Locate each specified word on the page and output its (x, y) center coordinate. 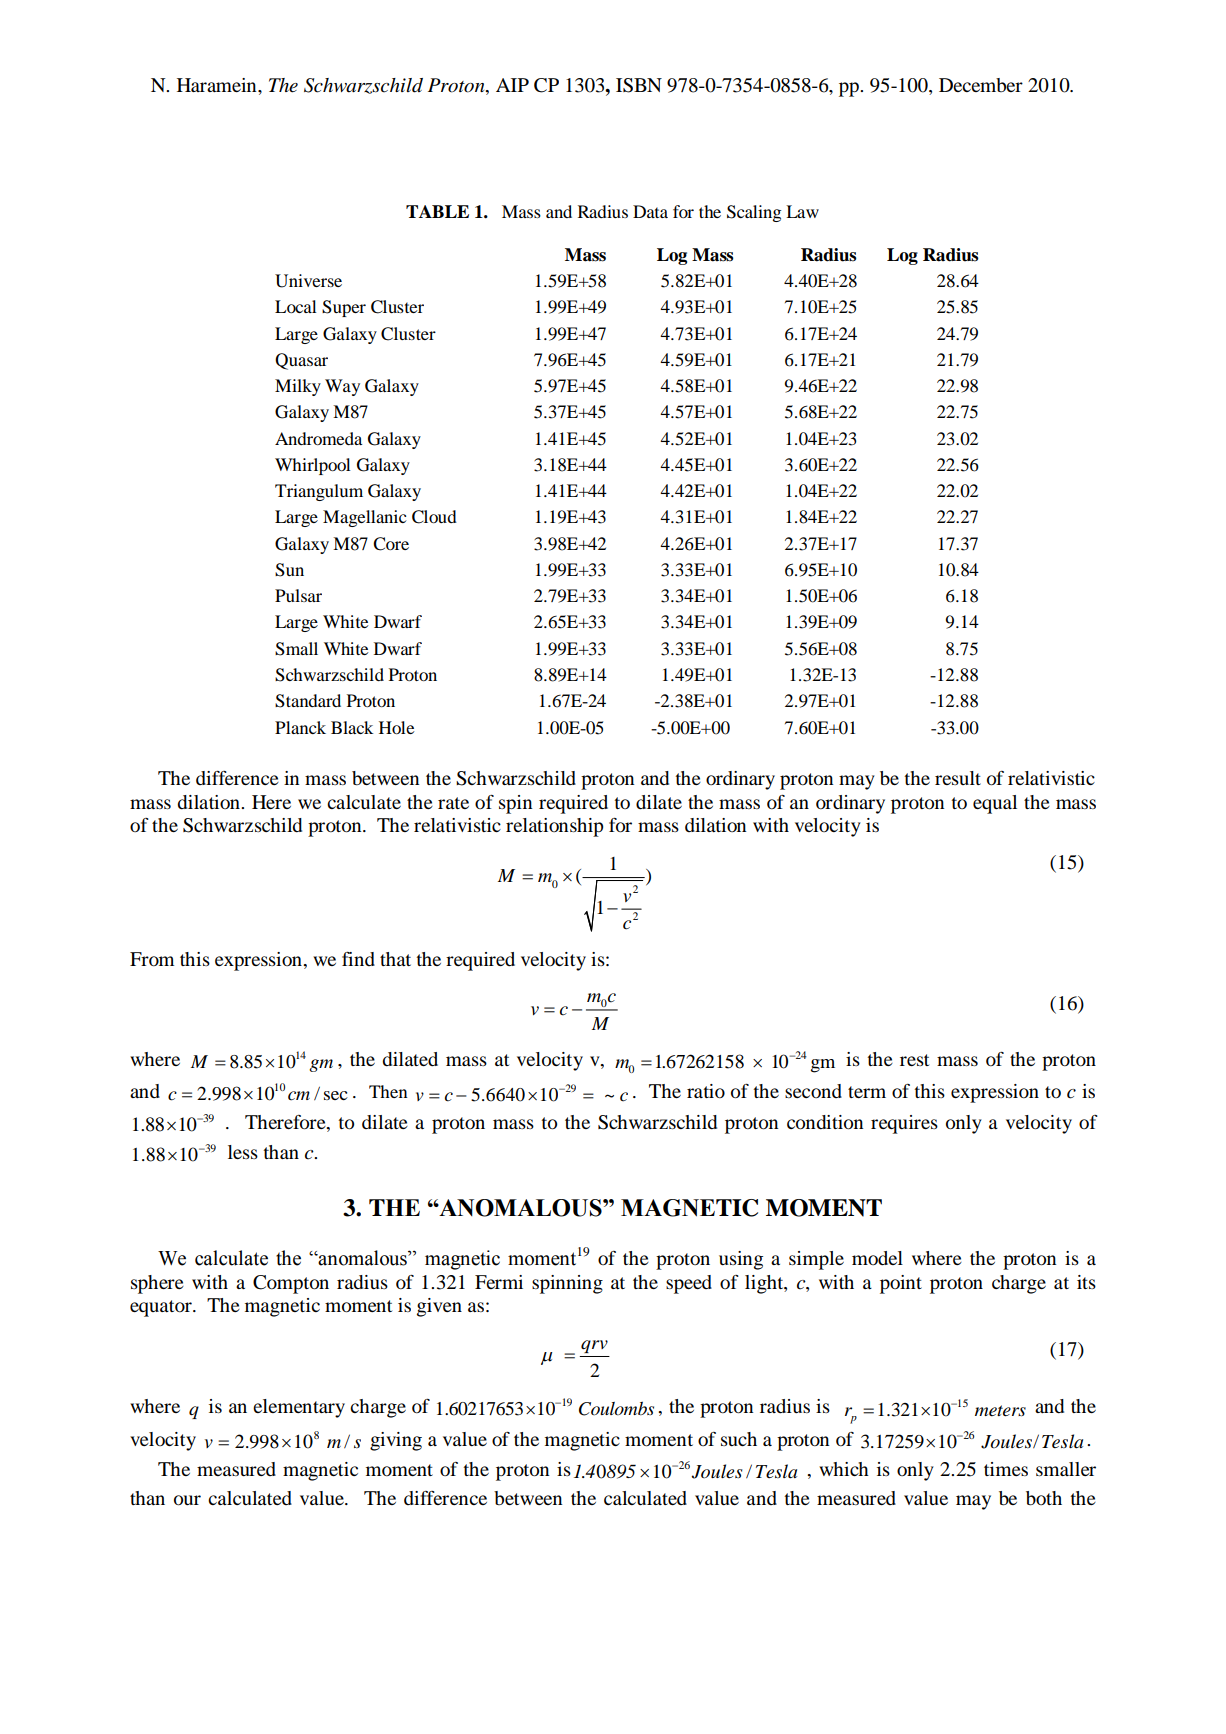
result (958, 778)
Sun (289, 570)
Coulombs (616, 1408)
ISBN (639, 85)
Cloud (434, 517)
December (981, 85)
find (358, 959)
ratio (706, 1091)
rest (914, 1060)
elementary (299, 1408)
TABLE (437, 211)
